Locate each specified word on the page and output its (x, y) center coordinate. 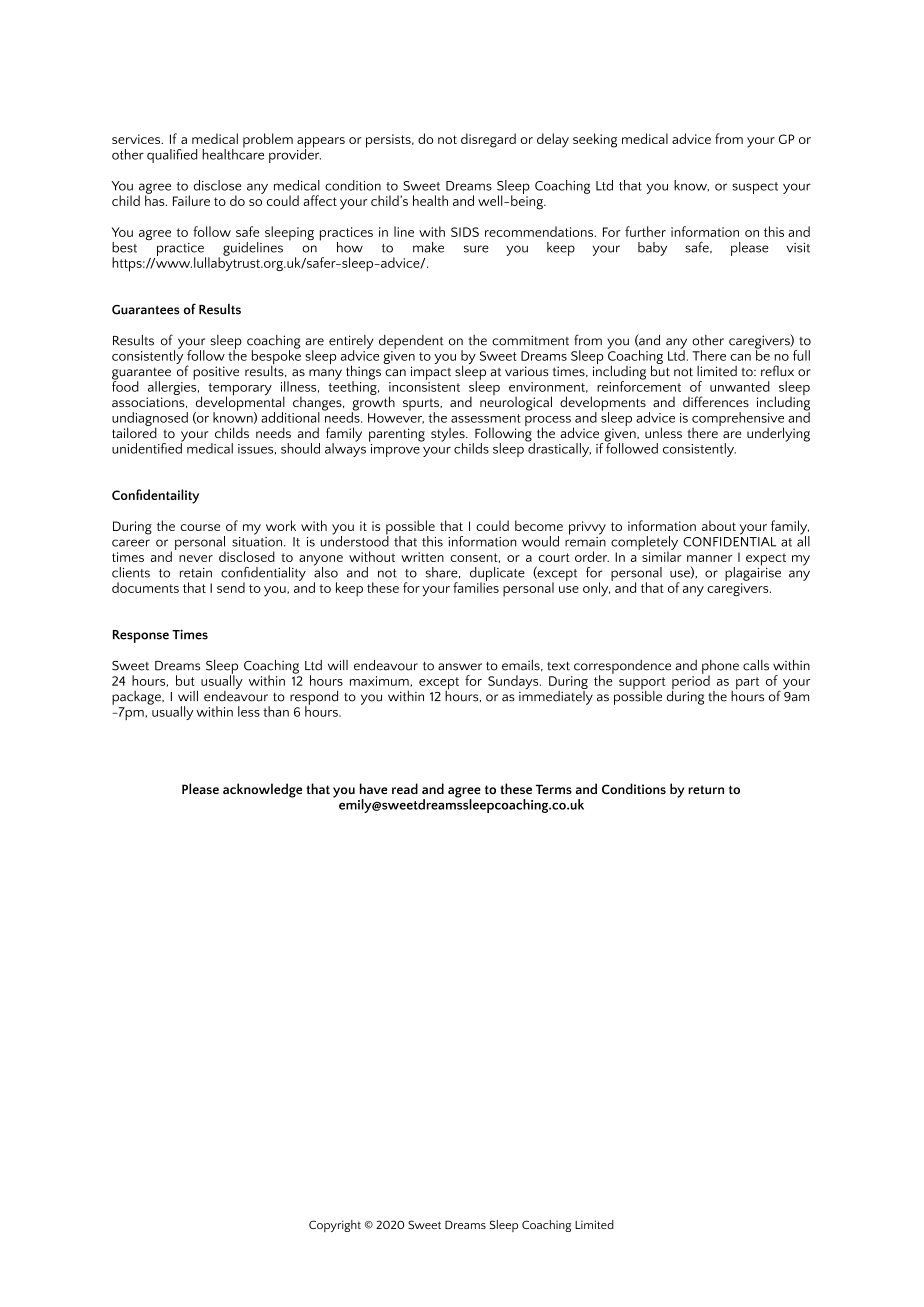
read (405, 788)
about (719, 525)
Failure (191, 200)
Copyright (335, 1226)
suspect (755, 188)
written (422, 557)
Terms (554, 789)
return (706, 789)
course (200, 527)
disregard (488, 140)
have (373, 788)
